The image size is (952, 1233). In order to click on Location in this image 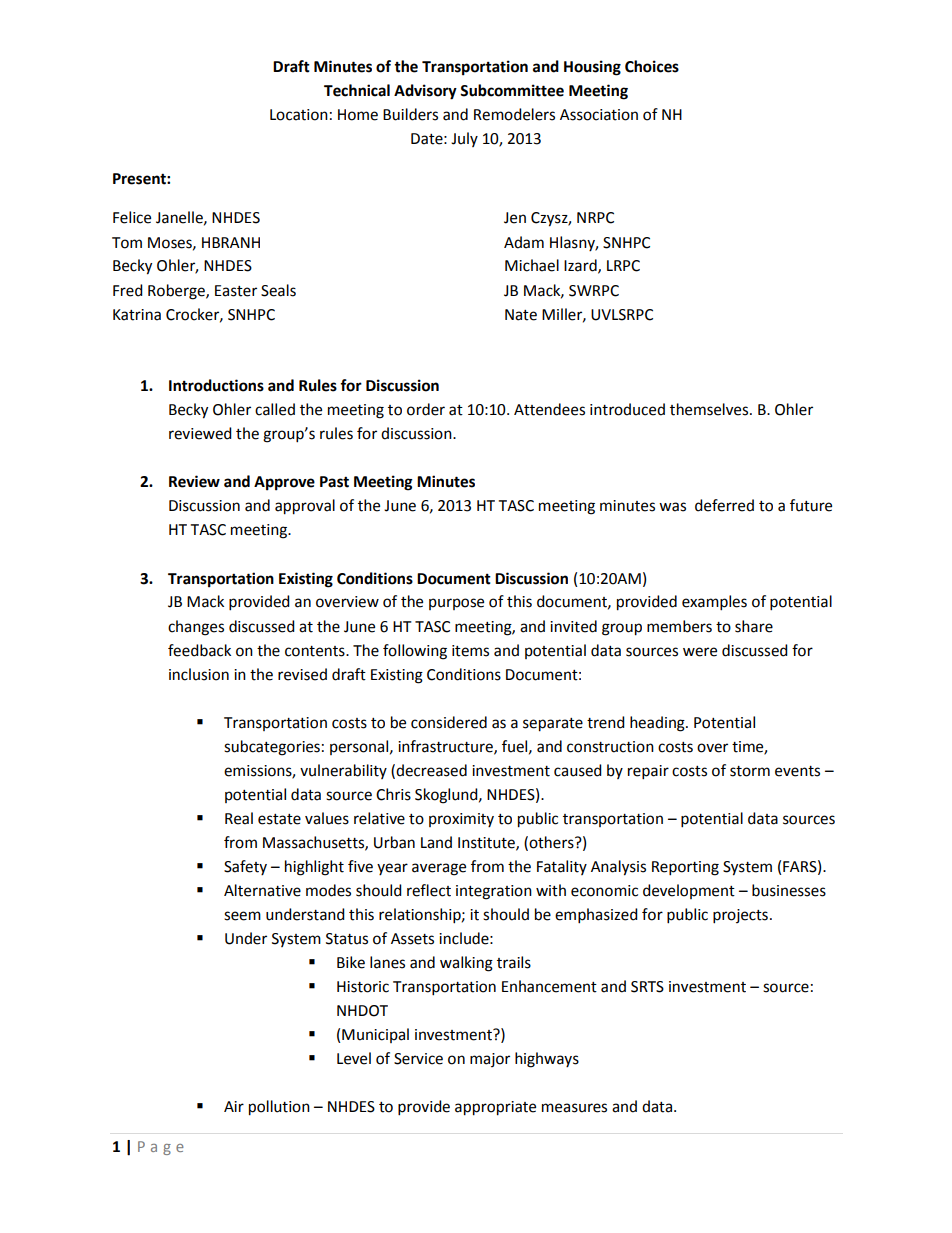, I will do `click(299, 115)`.
